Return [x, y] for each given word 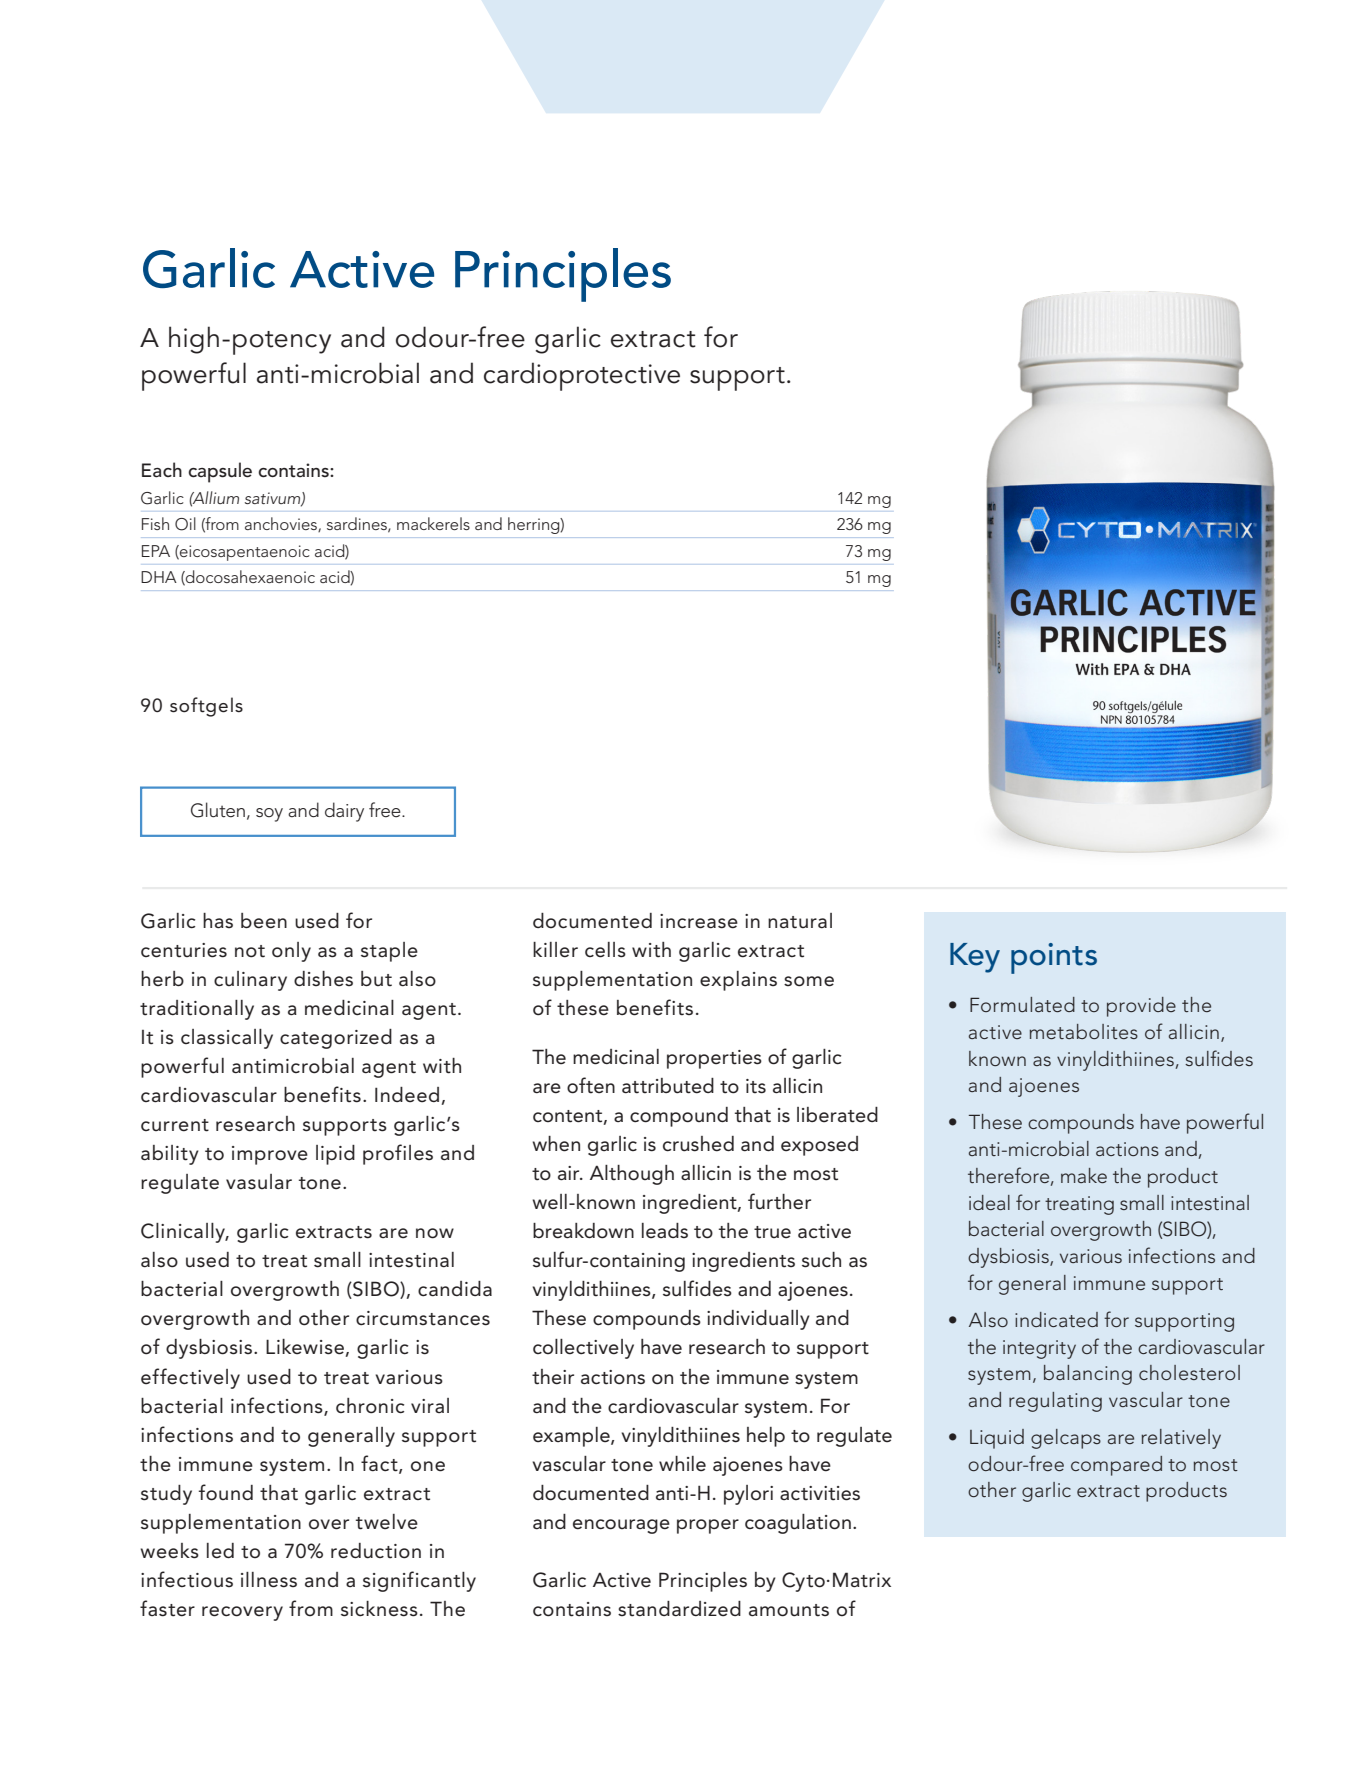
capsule [220, 472]
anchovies [282, 524]
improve [270, 1155]
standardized [679, 1609]
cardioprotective [582, 376]
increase [699, 921]
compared [1116, 1466]
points [1054, 958]
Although [632, 1175]
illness [269, 1580]
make [1084, 1175]
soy [269, 815]
